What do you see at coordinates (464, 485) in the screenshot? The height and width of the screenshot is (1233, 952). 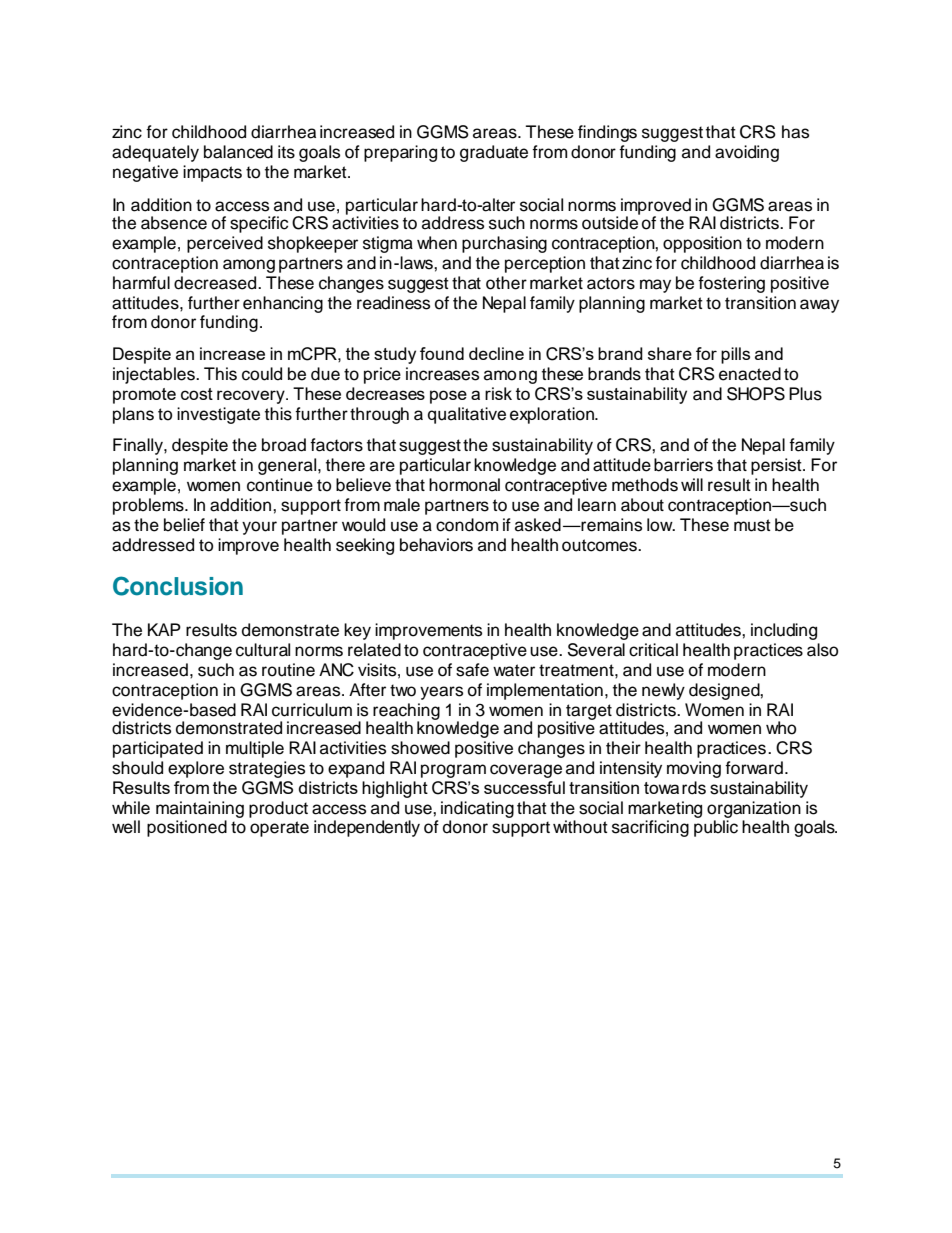 I see `hormonal` at bounding box center [464, 485].
